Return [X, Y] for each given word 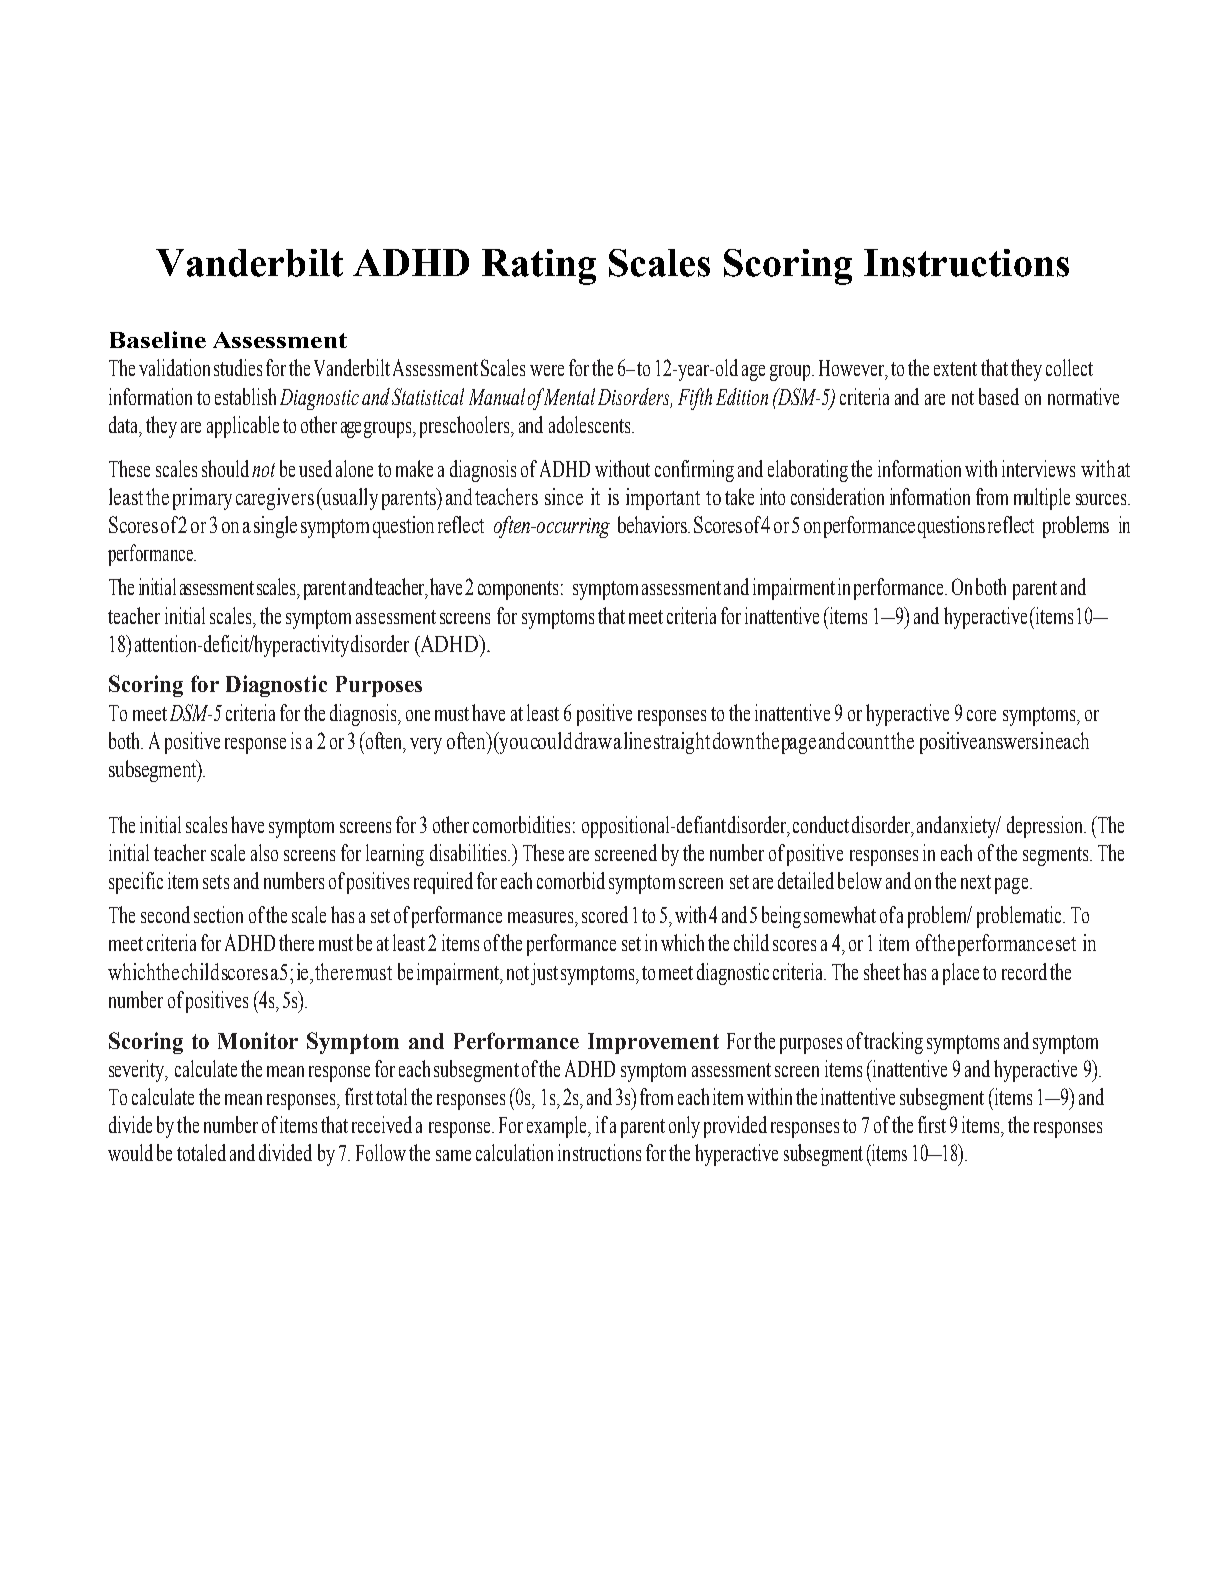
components [518, 590]
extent [955, 369]
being [781, 917]
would [130, 1152]
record [1024, 971]
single [275, 527]
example [558, 1127]
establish [245, 396]
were [547, 370]
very [426, 746]
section [218, 914]
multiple [1042, 499]
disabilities [469, 852]
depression [1046, 827]
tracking [893, 1043]
